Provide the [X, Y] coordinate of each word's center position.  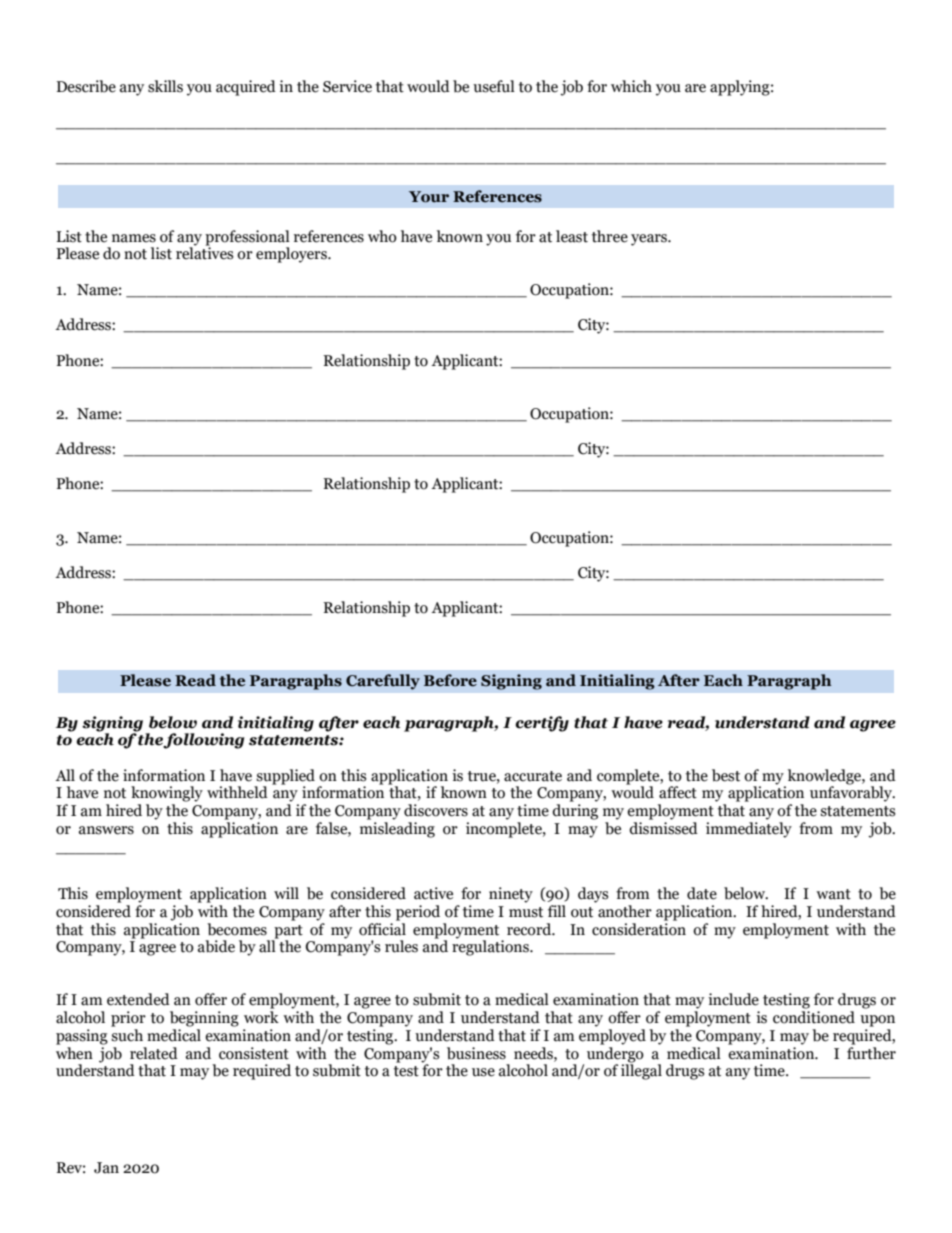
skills [165, 86]
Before [450, 680]
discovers [436, 810]
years [650, 240]
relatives [204, 252]
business [476, 1053]
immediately [749, 830]
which [631, 86]
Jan [106, 1168]
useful [494, 86]
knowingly [167, 794]
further [871, 1052]
